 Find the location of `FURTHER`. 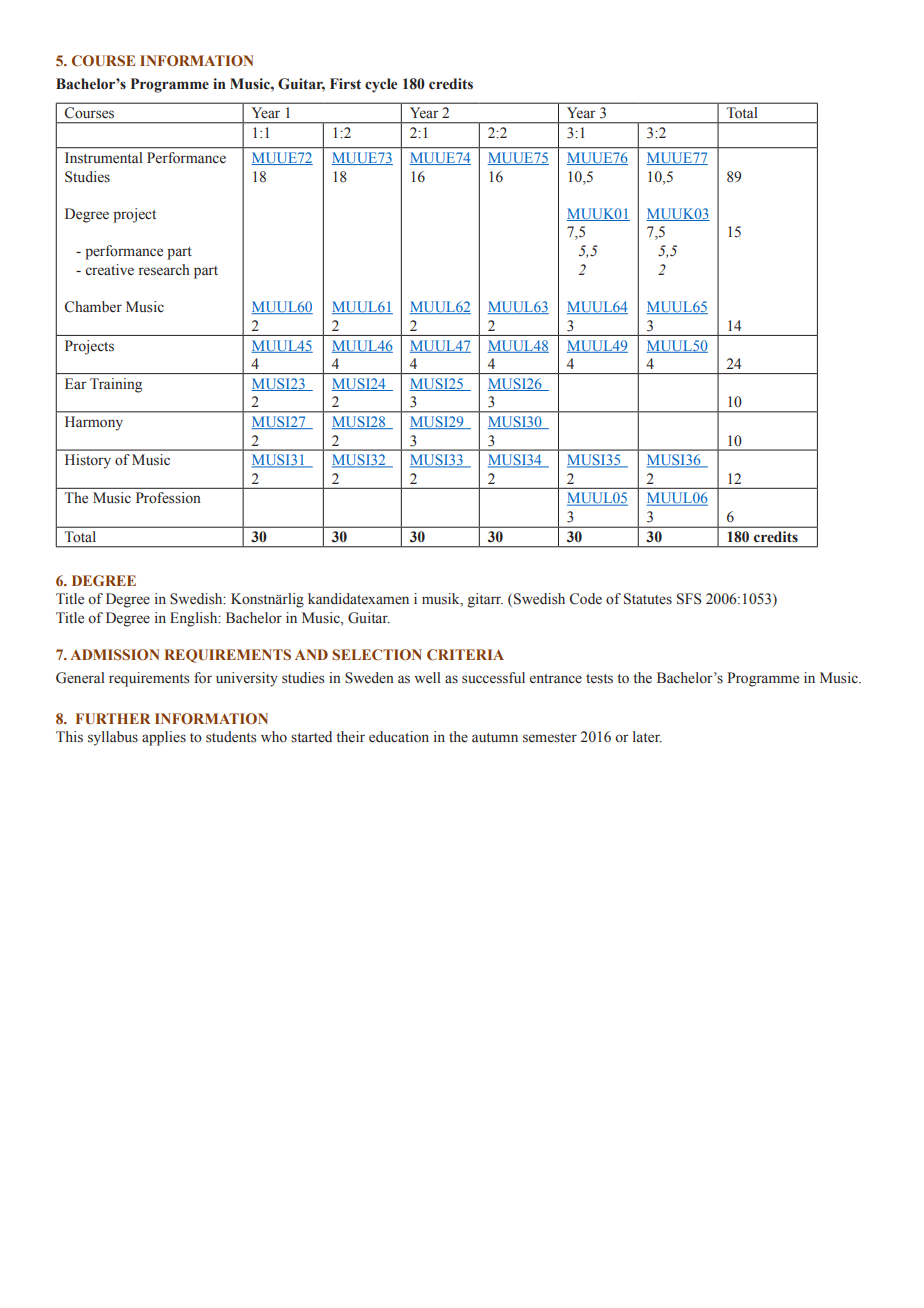

FURTHER is located at coordinates (113, 718).
